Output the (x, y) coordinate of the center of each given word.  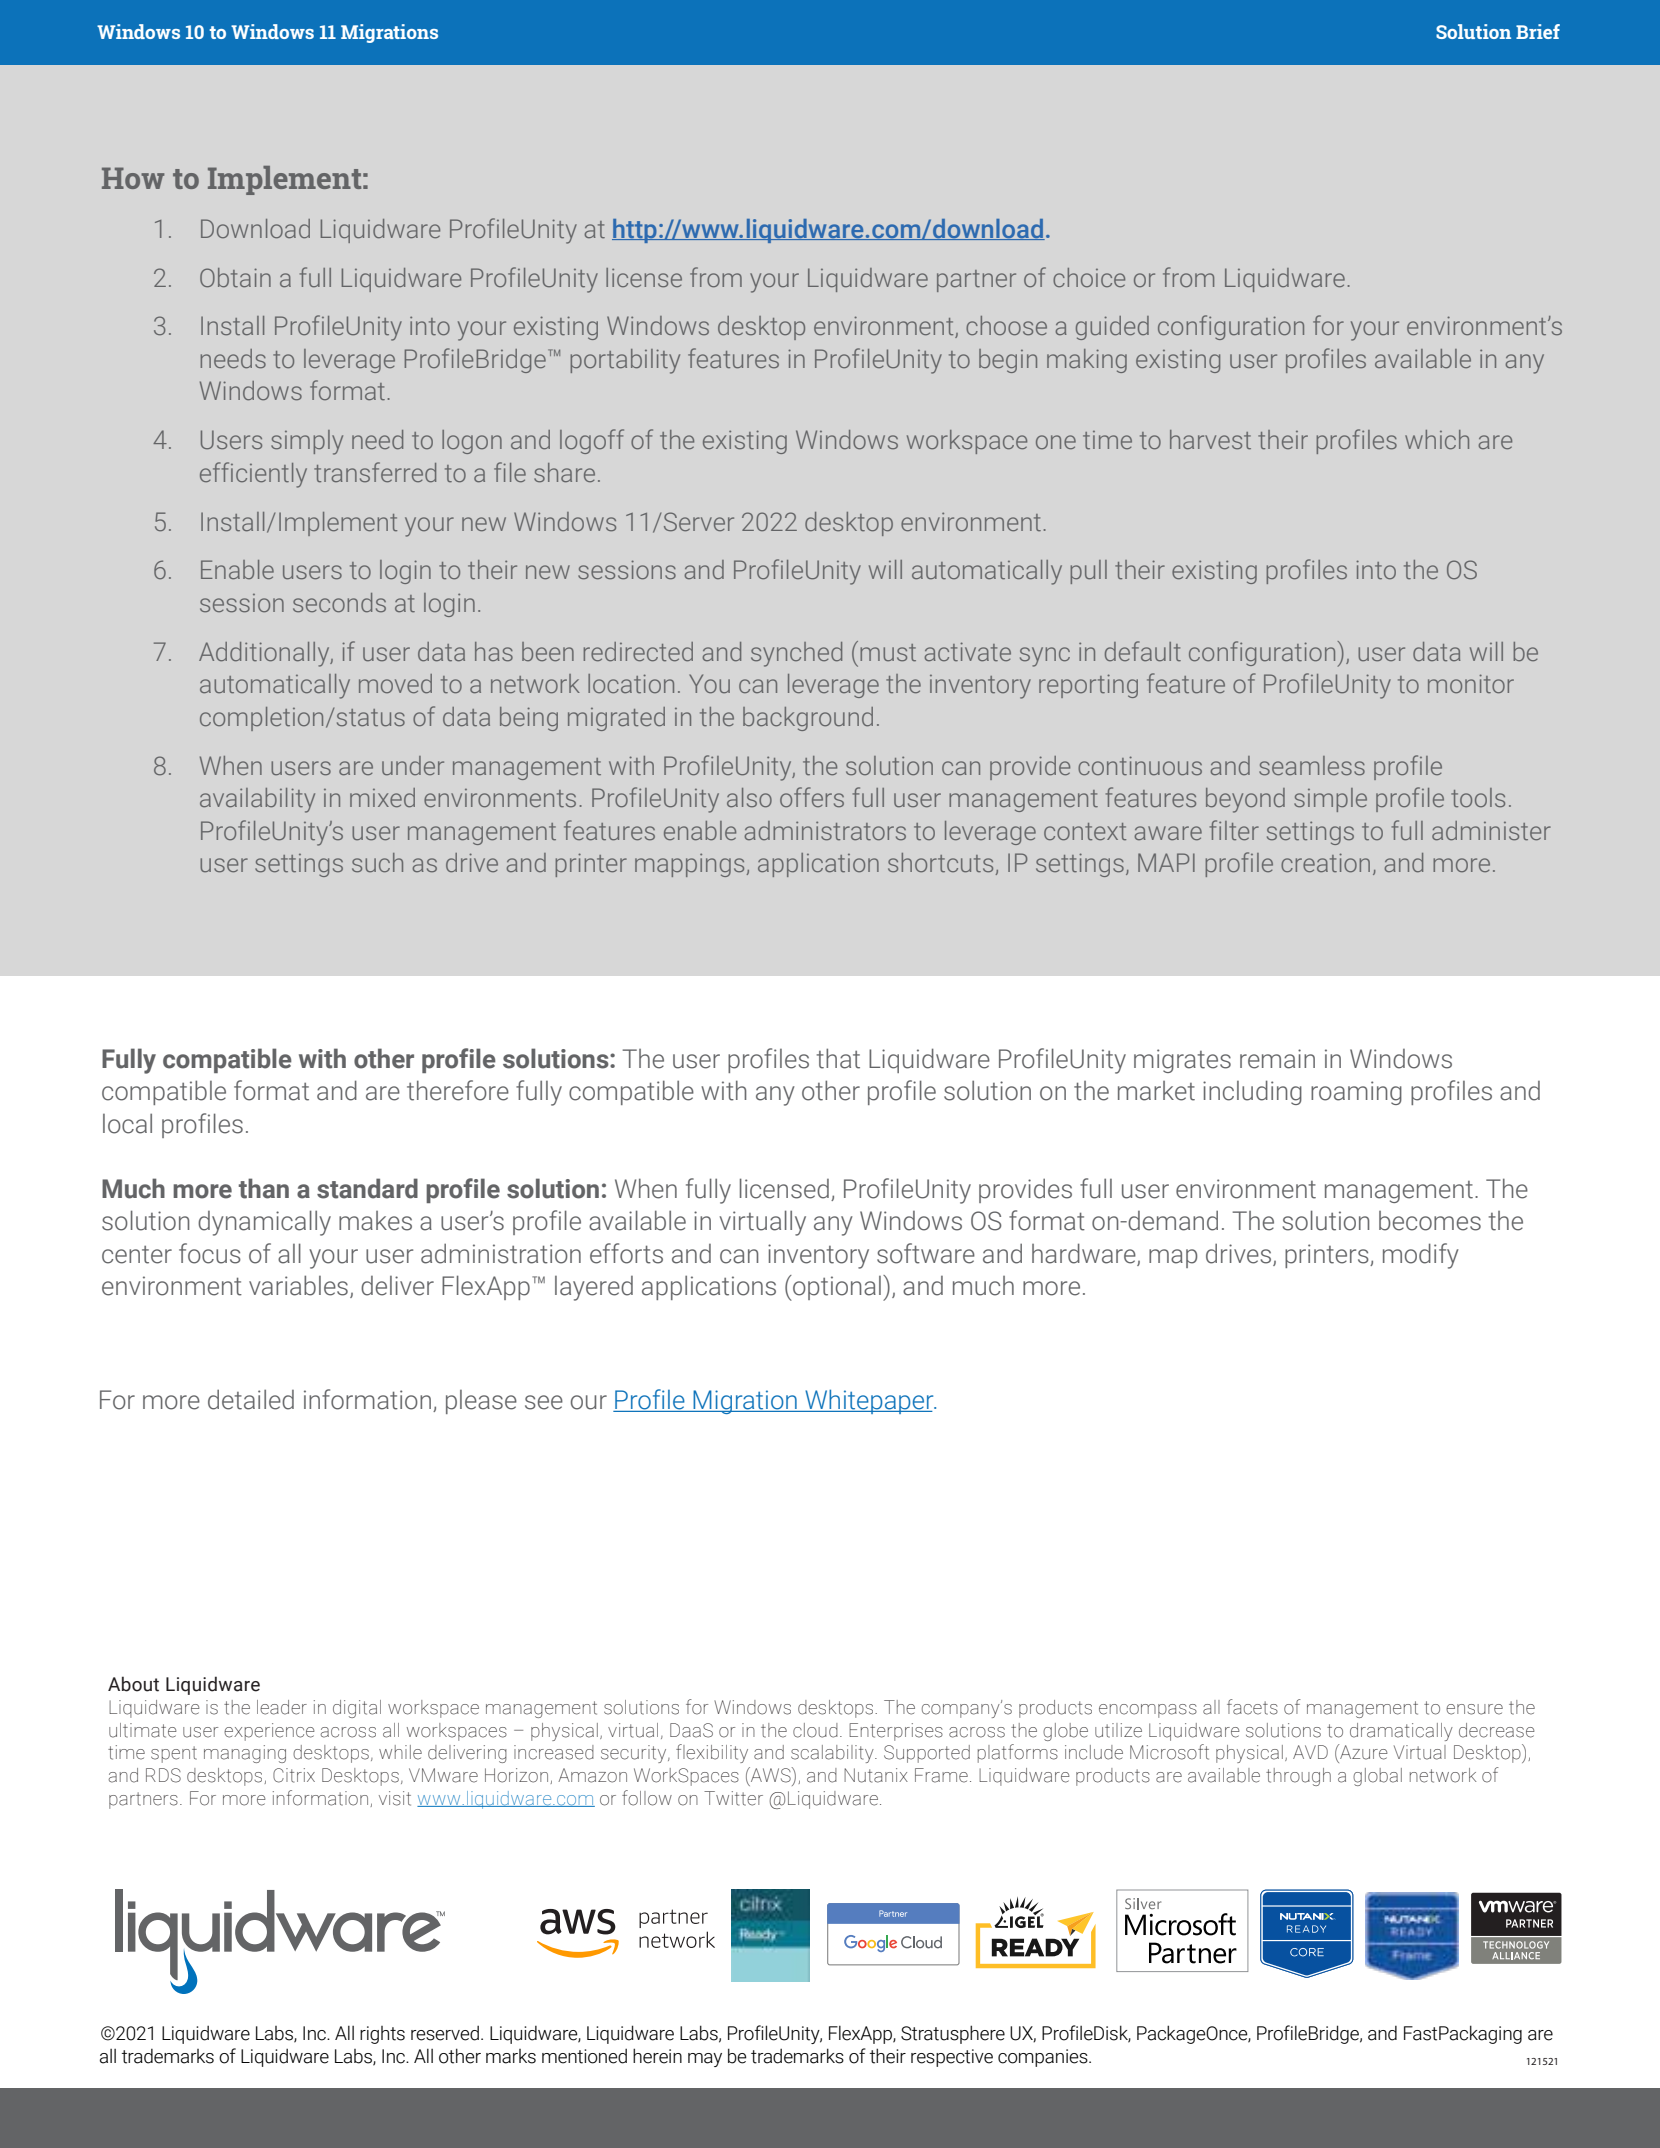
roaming (1356, 1093)
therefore (458, 1090)
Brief (1538, 31)
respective (952, 2058)
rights (382, 2035)
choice (1089, 277)
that (838, 1058)
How (133, 178)
